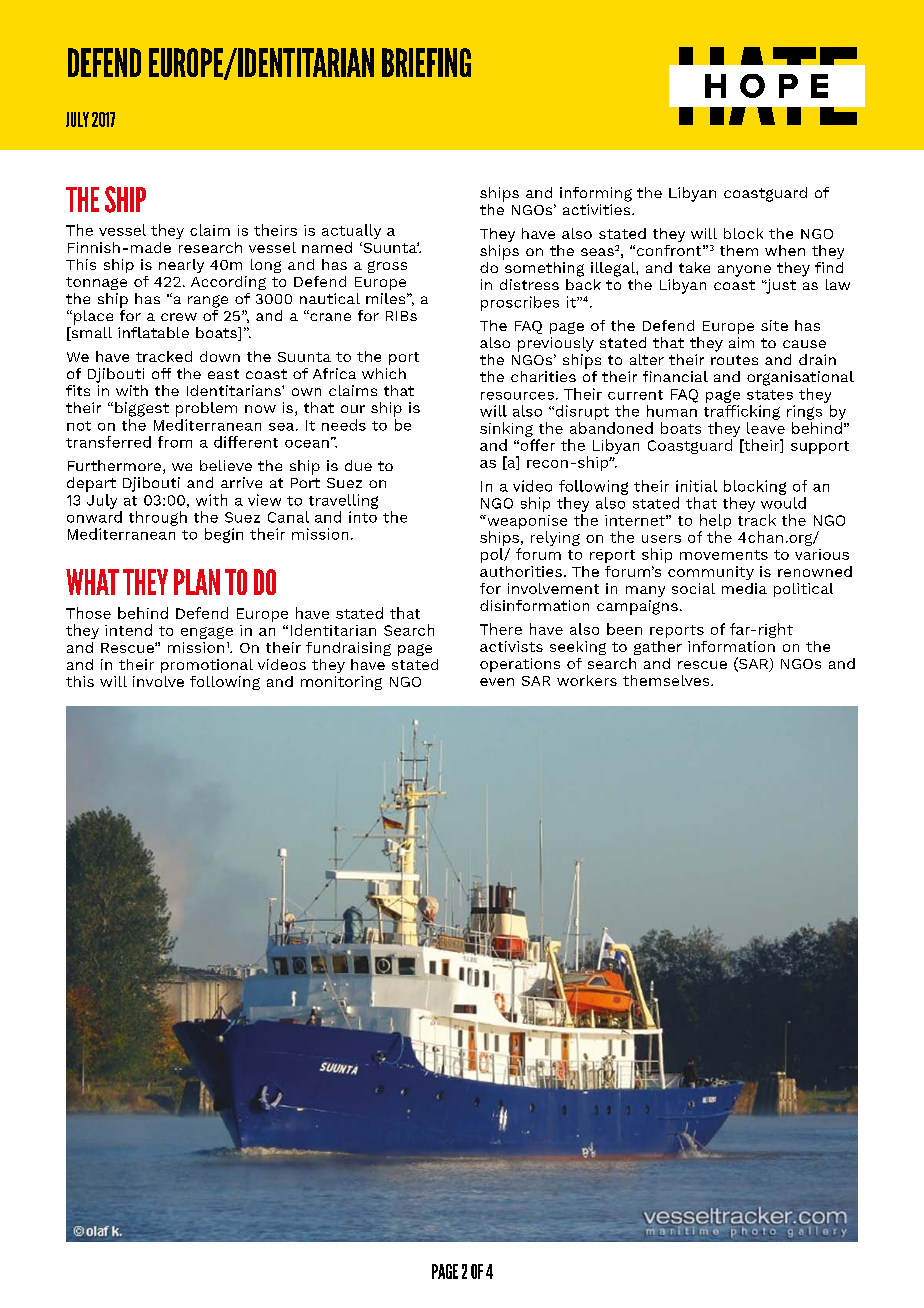 Image resolution: width=924 pixels, height=1308 pixels. What do you see at coordinates (207, 666) in the image?
I see `promotional` at bounding box center [207, 666].
